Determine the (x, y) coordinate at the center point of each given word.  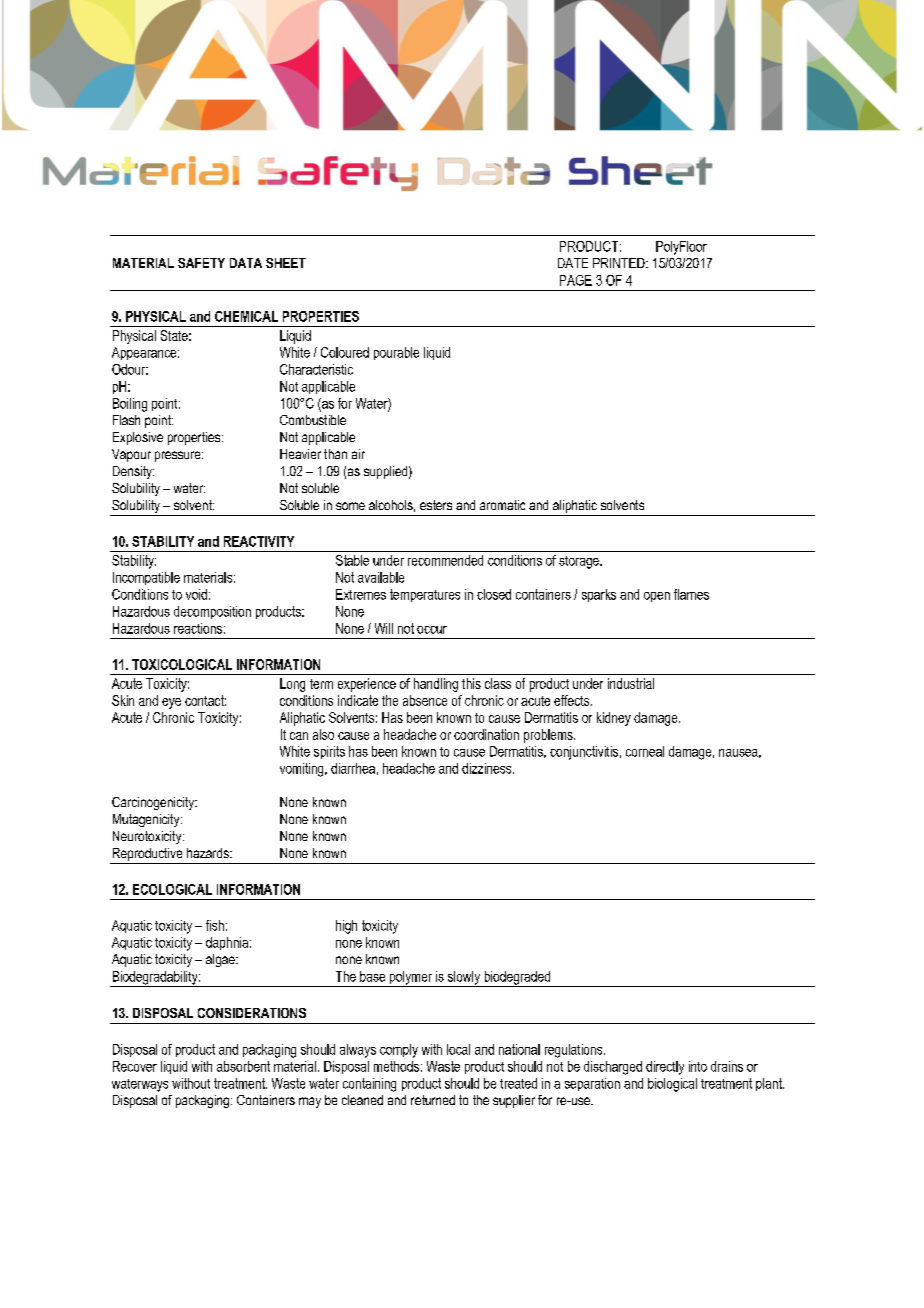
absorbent (243, 1066)
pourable (396, 353)
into (698, 1066)
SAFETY (201, 263)
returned (433, 1100)
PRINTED (620, 263)
